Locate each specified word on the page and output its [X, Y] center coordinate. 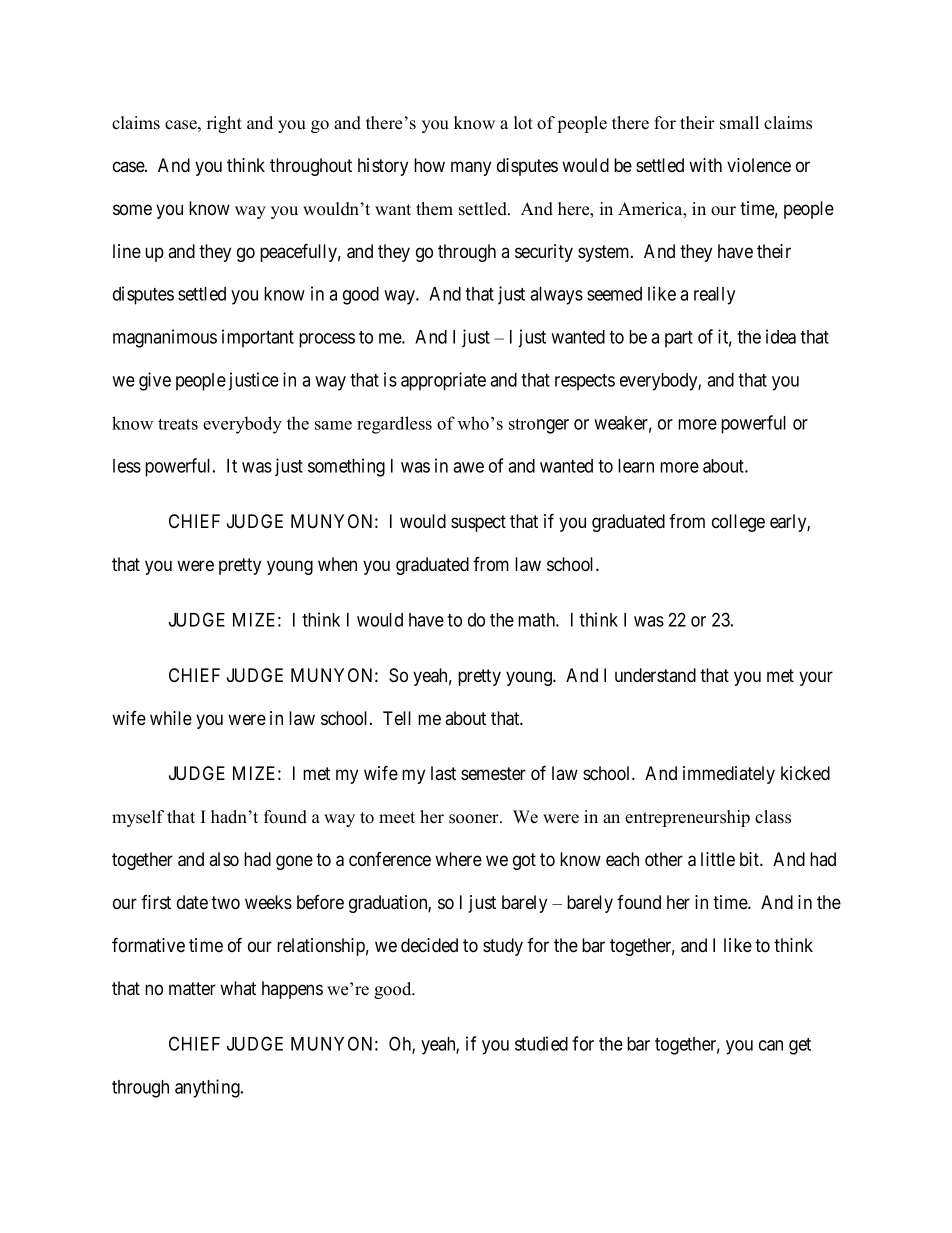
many [471, 168]
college [738, 523]
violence [759, 165]
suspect [478, 523]
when [337, 564]
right [224, 124]
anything [208, 1088]
